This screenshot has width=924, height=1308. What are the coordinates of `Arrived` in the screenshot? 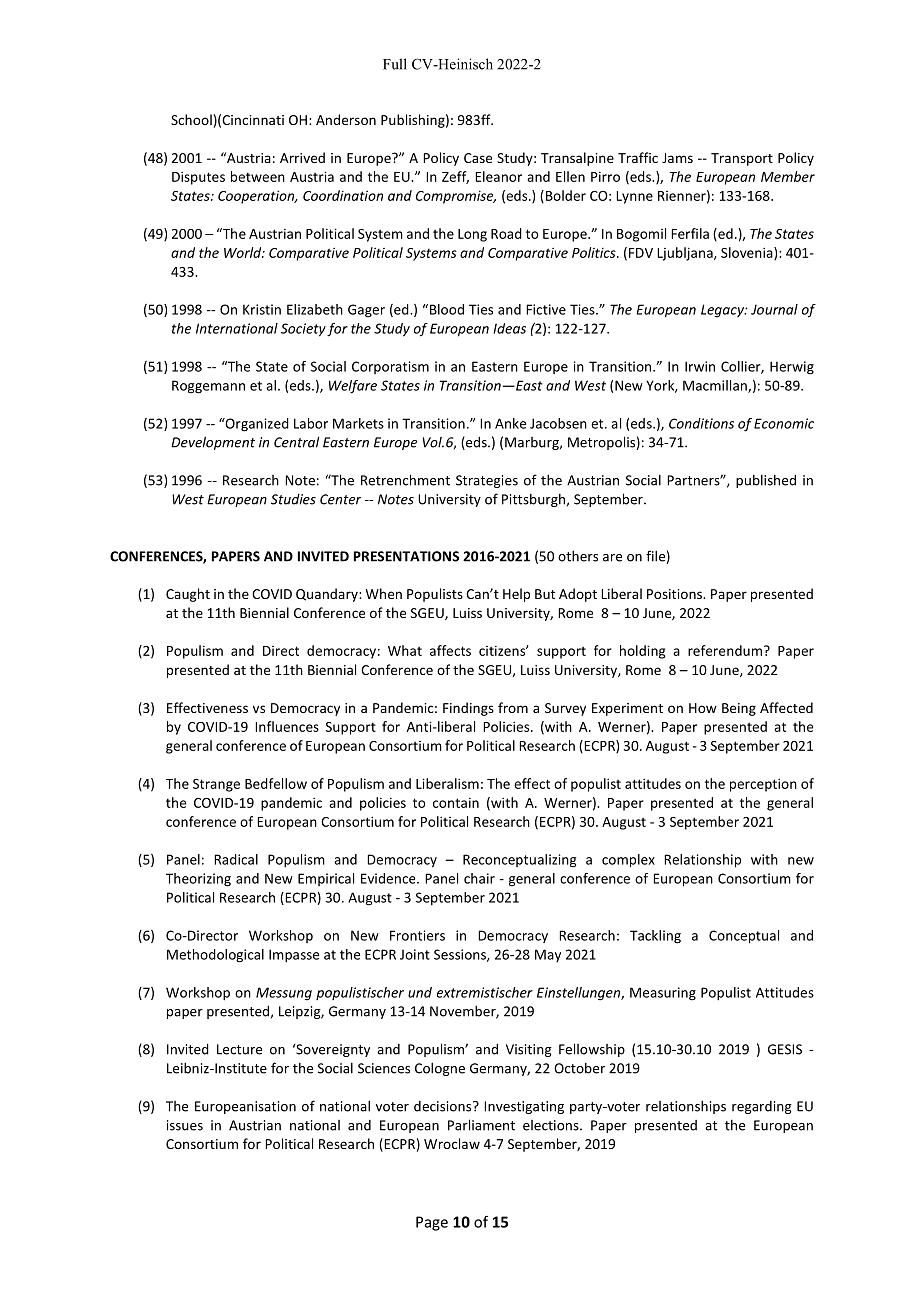 It's located at (302, 157).
